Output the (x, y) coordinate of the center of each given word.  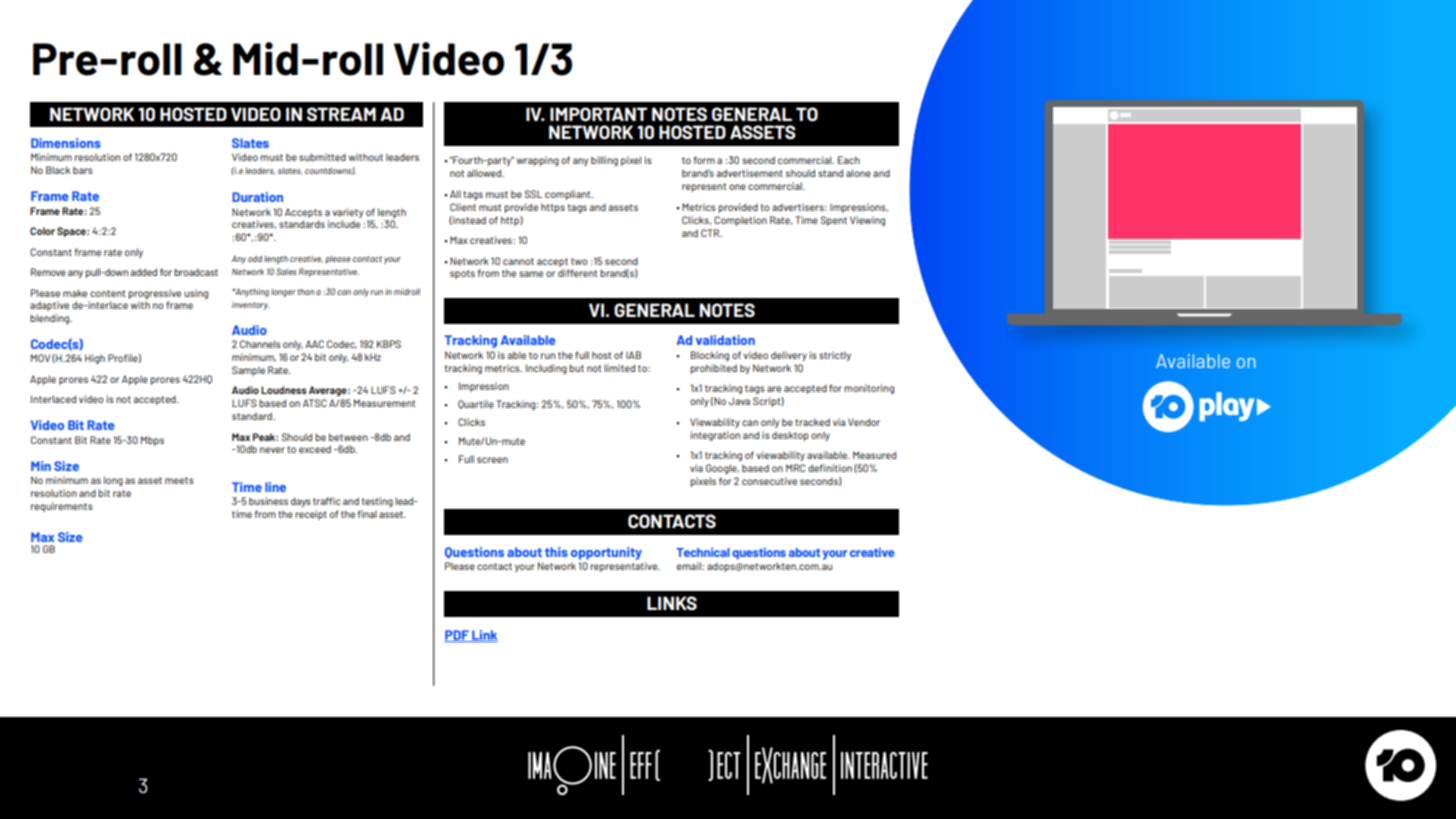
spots (462, 274)
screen (492, 460)
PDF (457, 636)
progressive (154, 294)
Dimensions (66, 143)
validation (725, 340)
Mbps (152, 441)
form (704, 160)
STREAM (341, 114)
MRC (795, 468)
